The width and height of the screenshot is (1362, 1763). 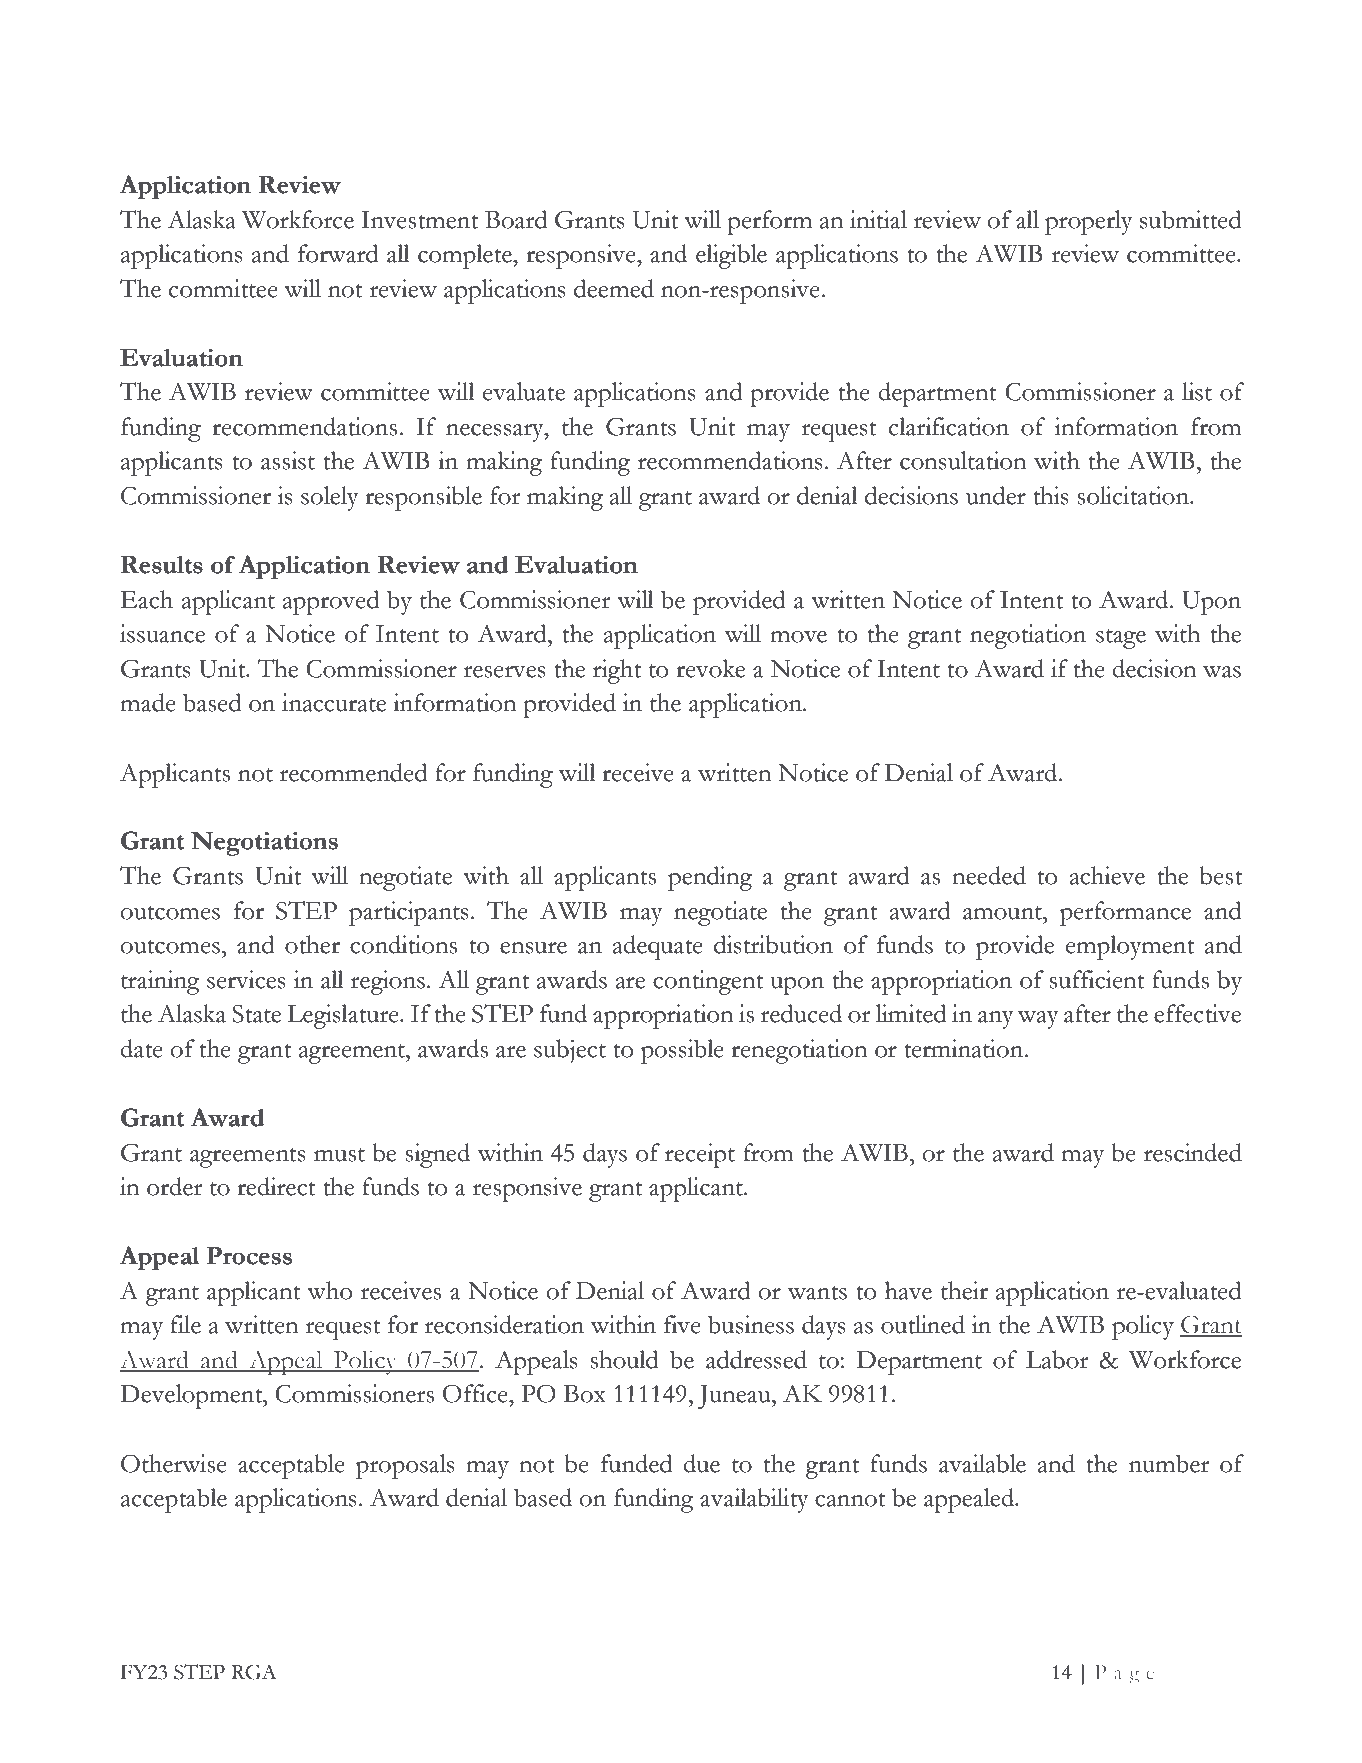 I want to click on RGA, so click(x=253, y=1672).
